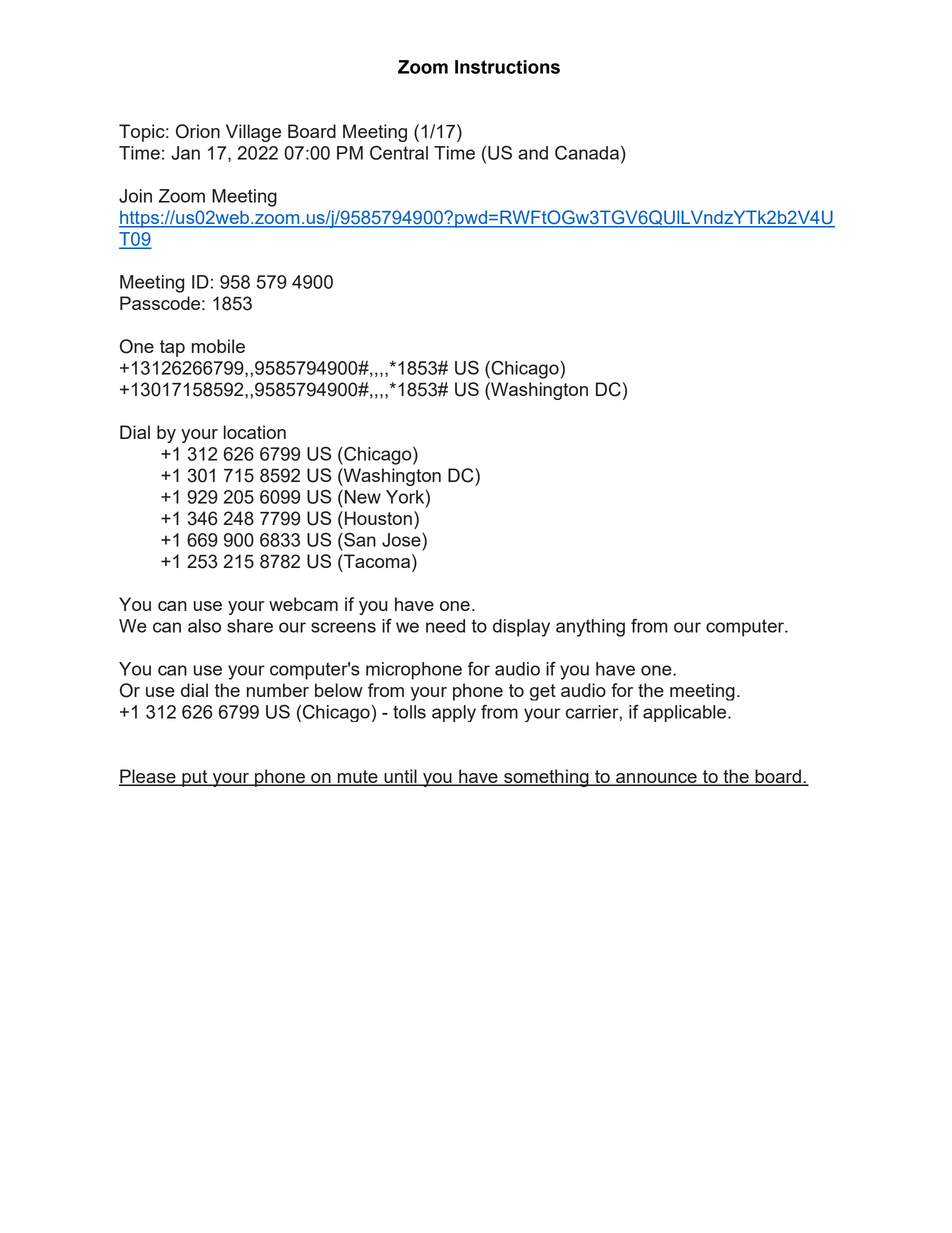 The height and width of the page is (1233, 952). I want to click on Canada, so click(587, 152).
